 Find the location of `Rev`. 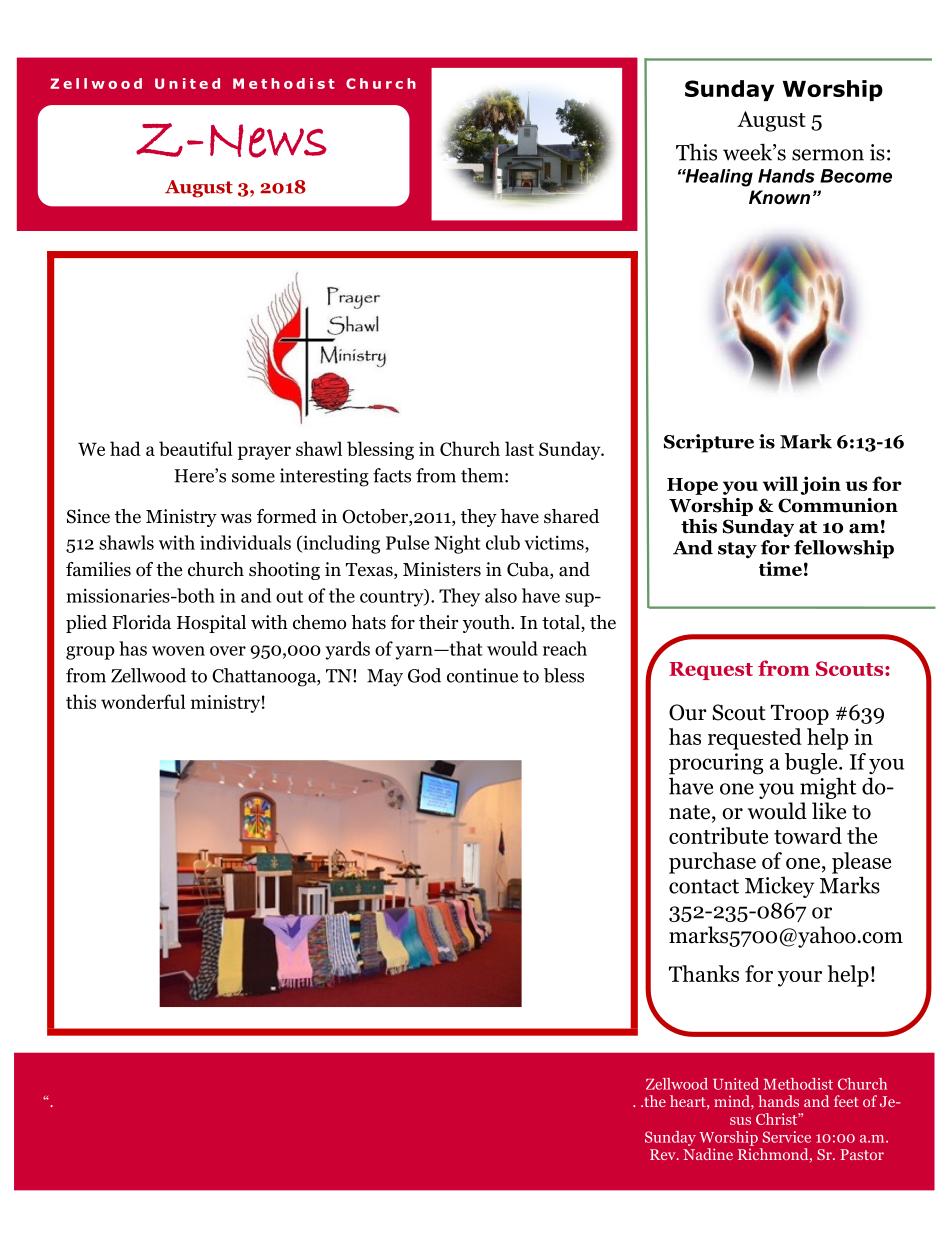

Rev is located at coordinates (664, 1154).
